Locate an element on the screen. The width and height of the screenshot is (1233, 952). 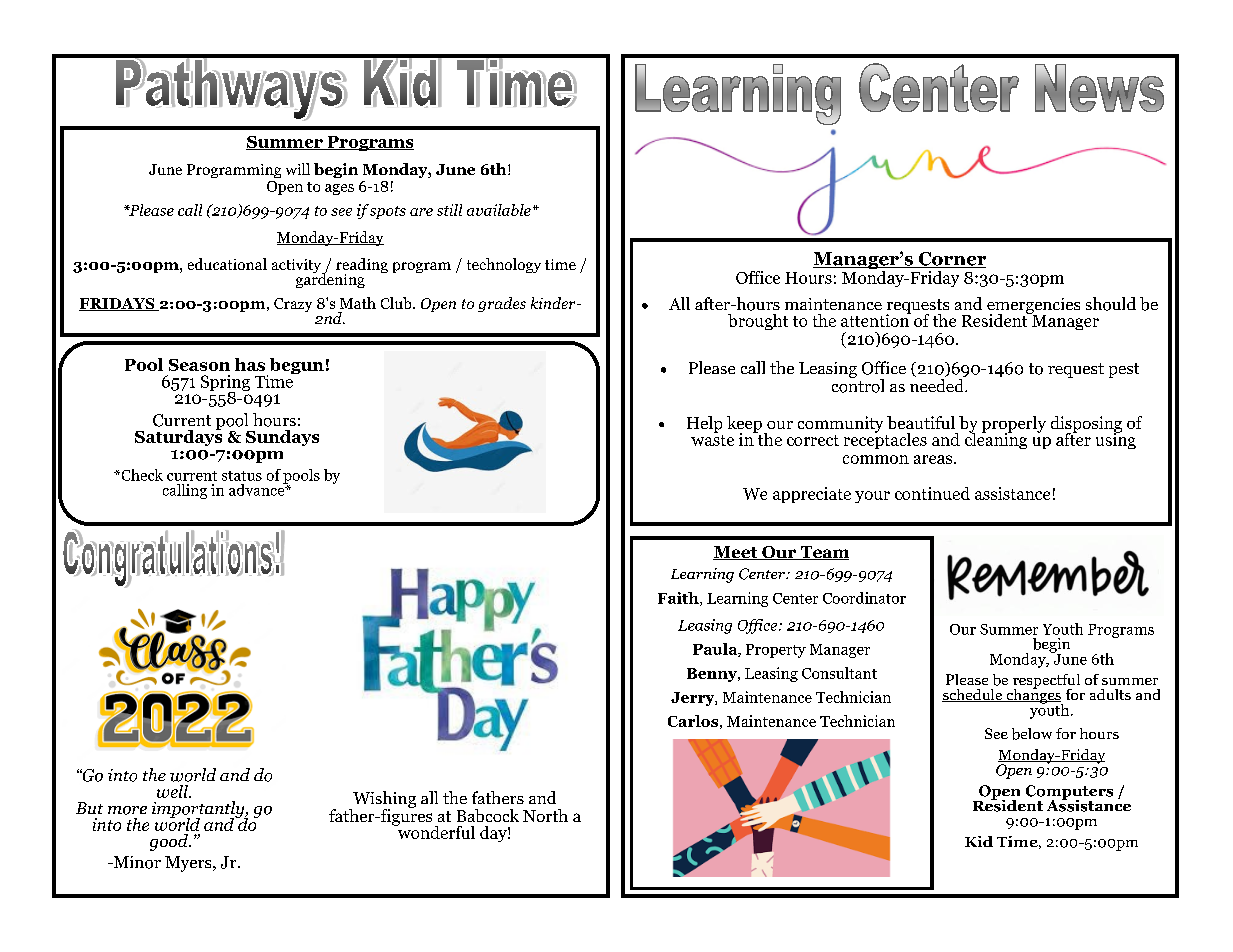
advance is located at coordinates (258, 488).
